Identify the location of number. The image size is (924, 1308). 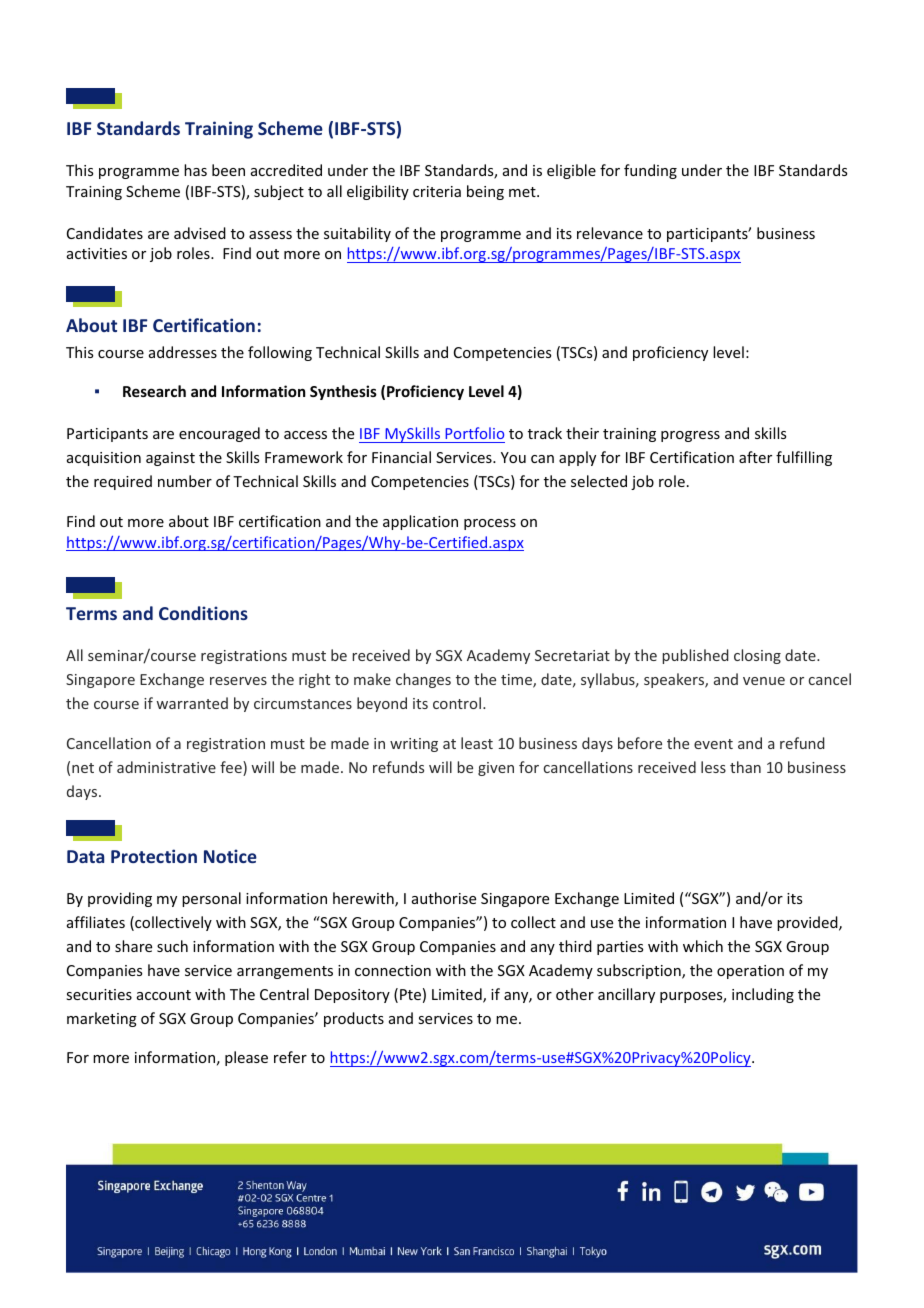
(185, 481).
